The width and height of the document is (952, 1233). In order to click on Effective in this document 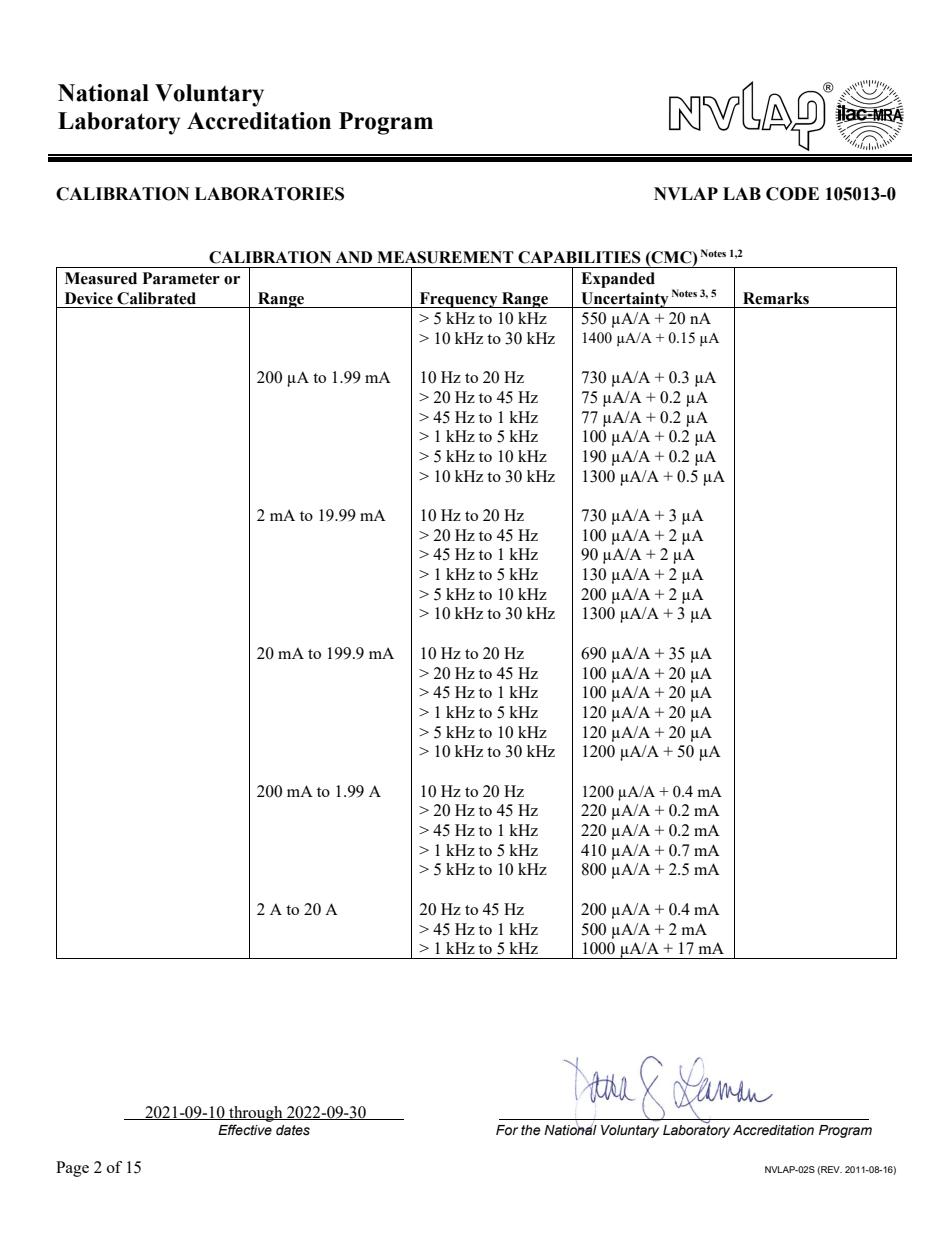, I will do `click(245, 1130)`.
